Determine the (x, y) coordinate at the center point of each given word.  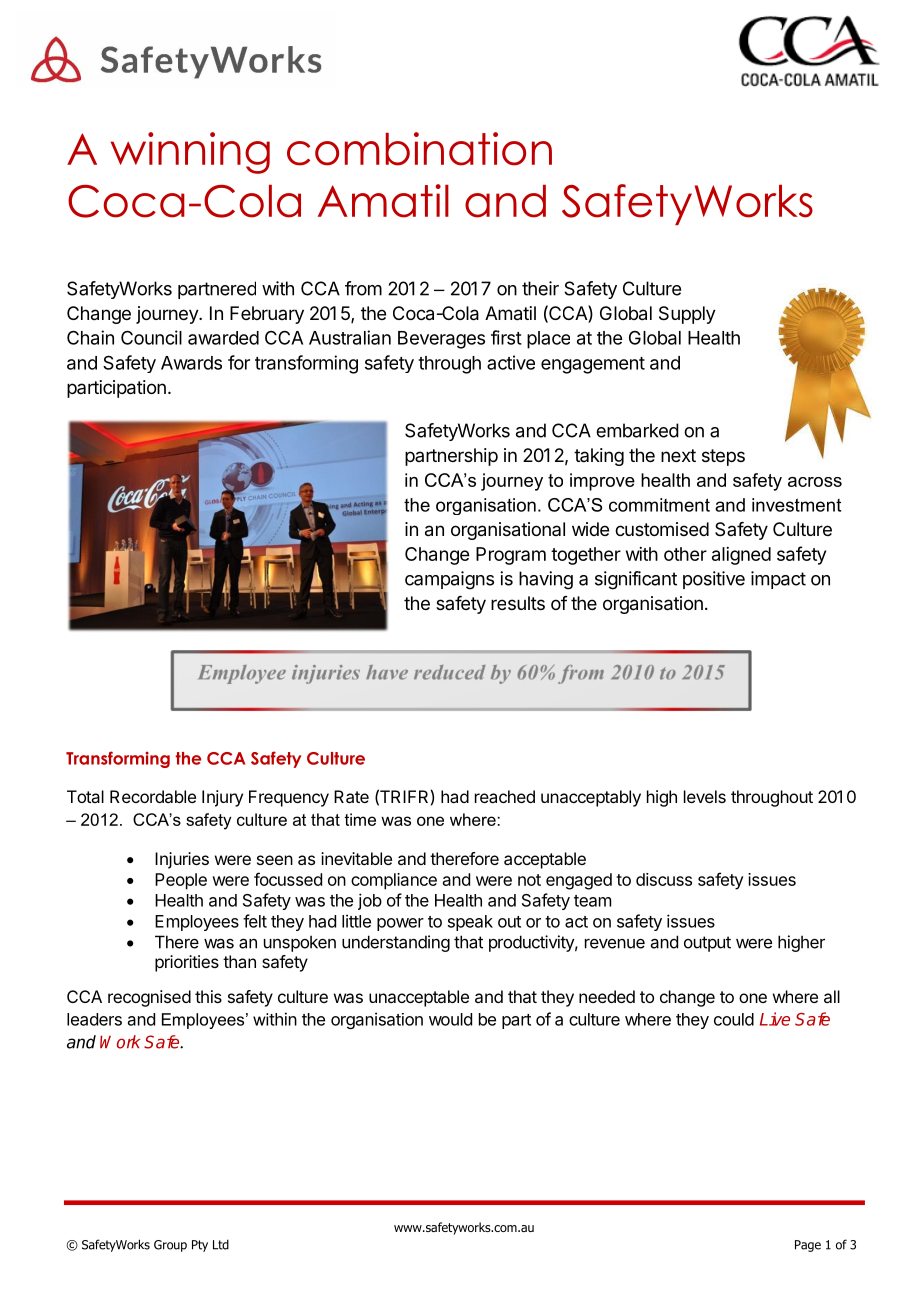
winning (190, 153)
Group (170, 1246)
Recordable (153, 796)
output (707, 944)
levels (705, 796)
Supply (687, 315)
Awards (191, 363)
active (511, 362)
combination (419, 149)
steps (723, 457)
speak (470, 923)
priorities (187, 963)
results (518, 603)
